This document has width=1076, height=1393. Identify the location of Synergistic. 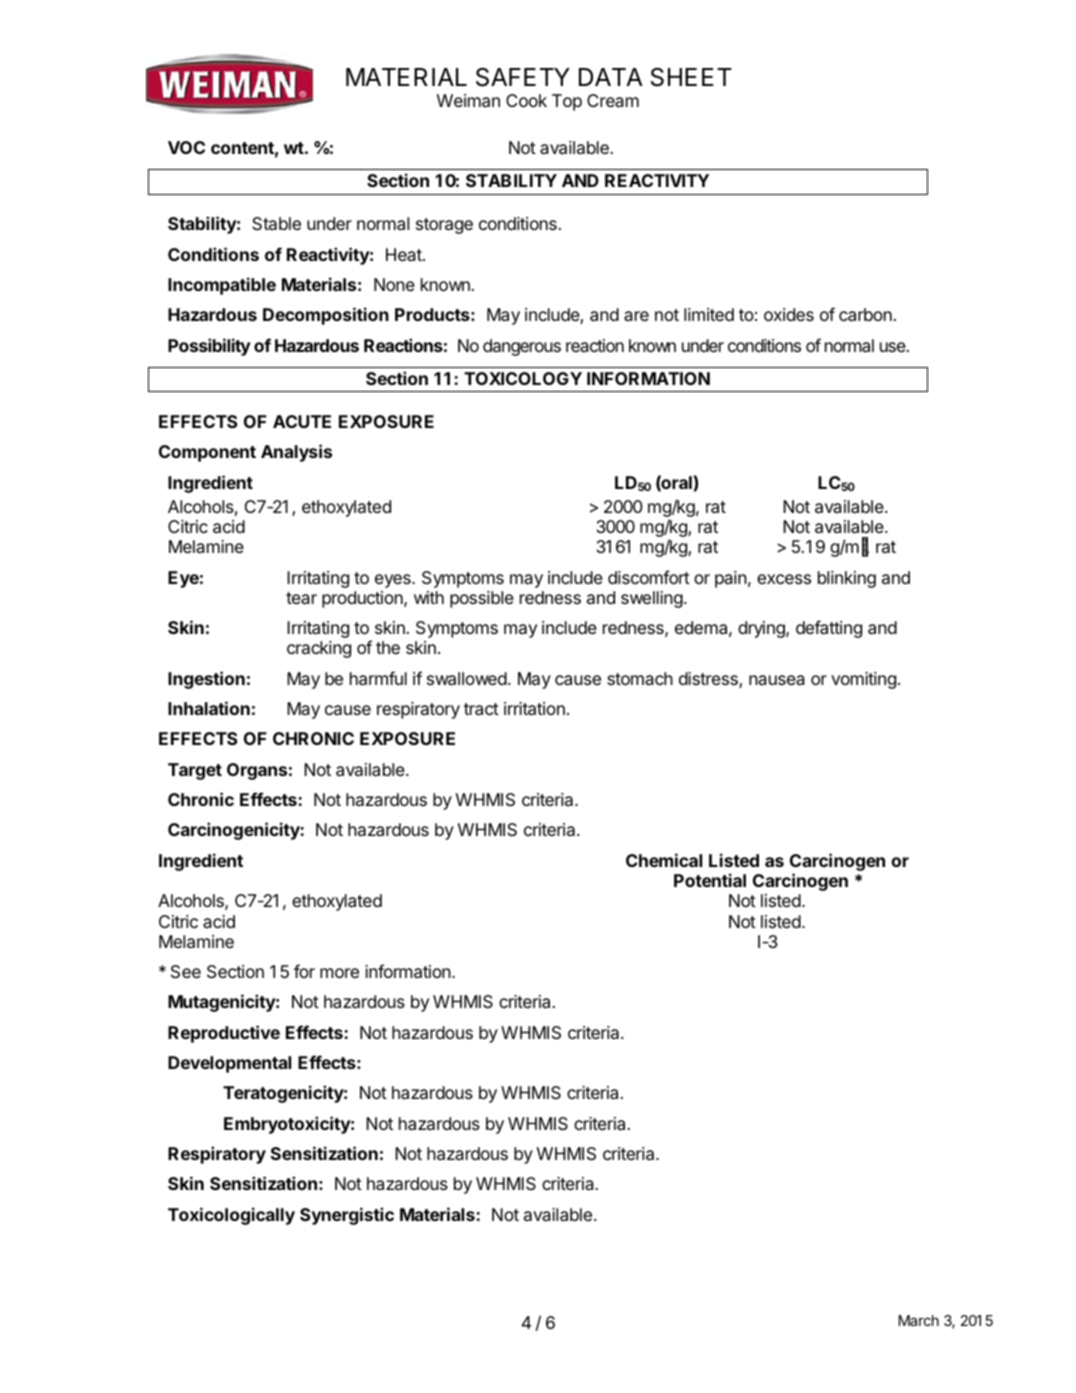
(347, 1216).
